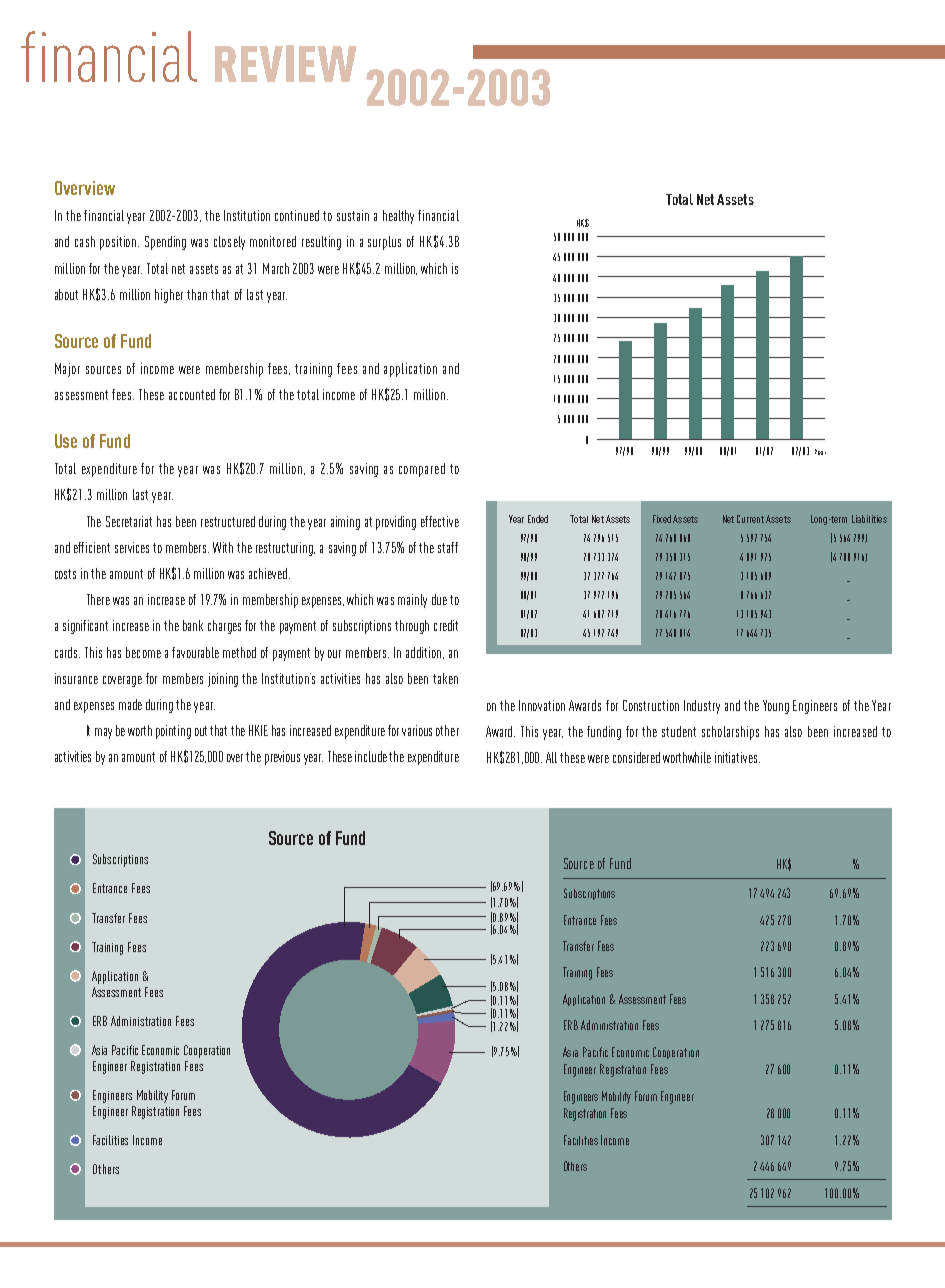 The image size is (945, 1288). Describe the element at coordinates (730, 733) in the screenshot. I see `scholarships` at that location.
